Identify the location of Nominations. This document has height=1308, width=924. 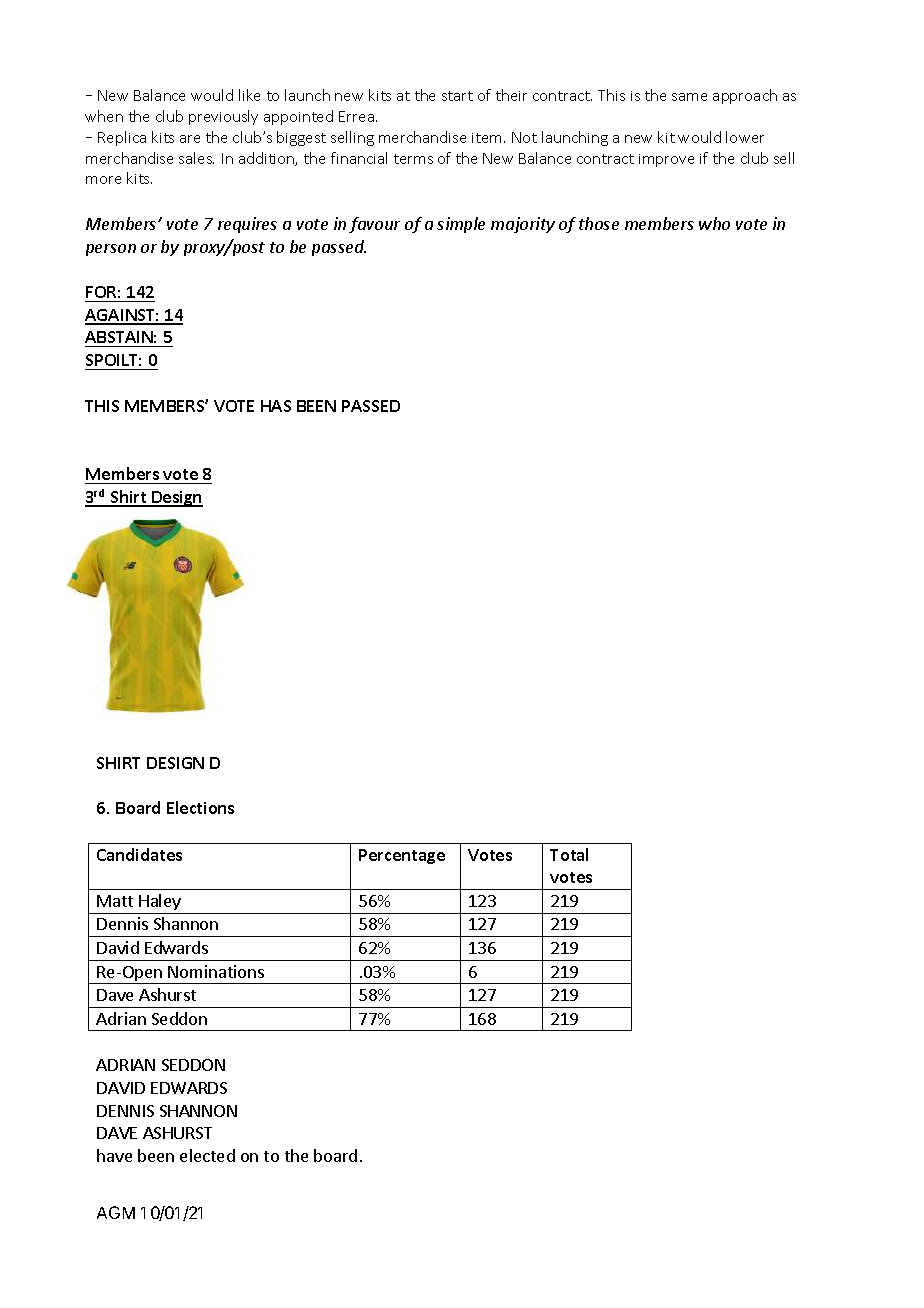
(216, 971).
